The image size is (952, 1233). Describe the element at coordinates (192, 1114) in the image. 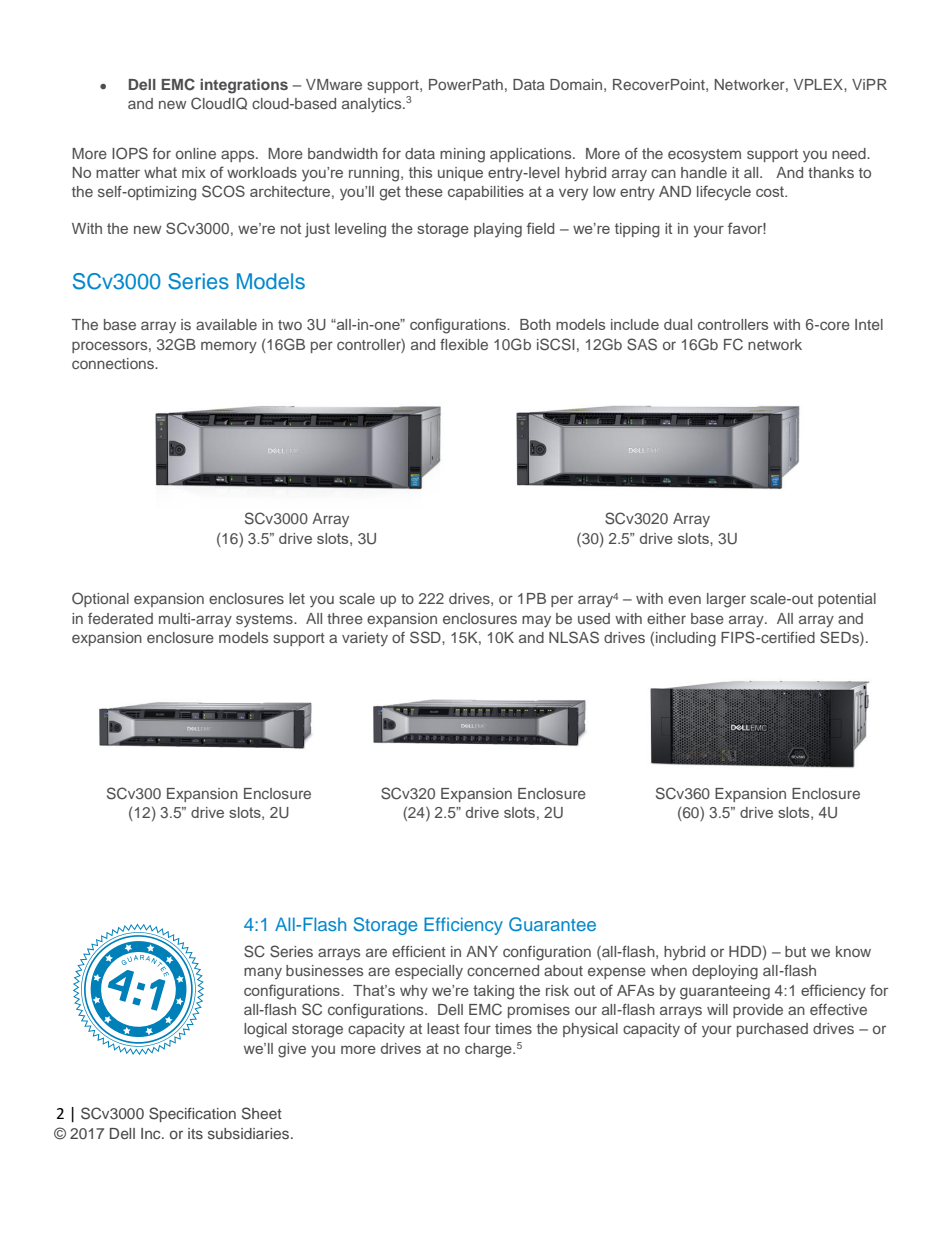

I see `Specification` at that location.
